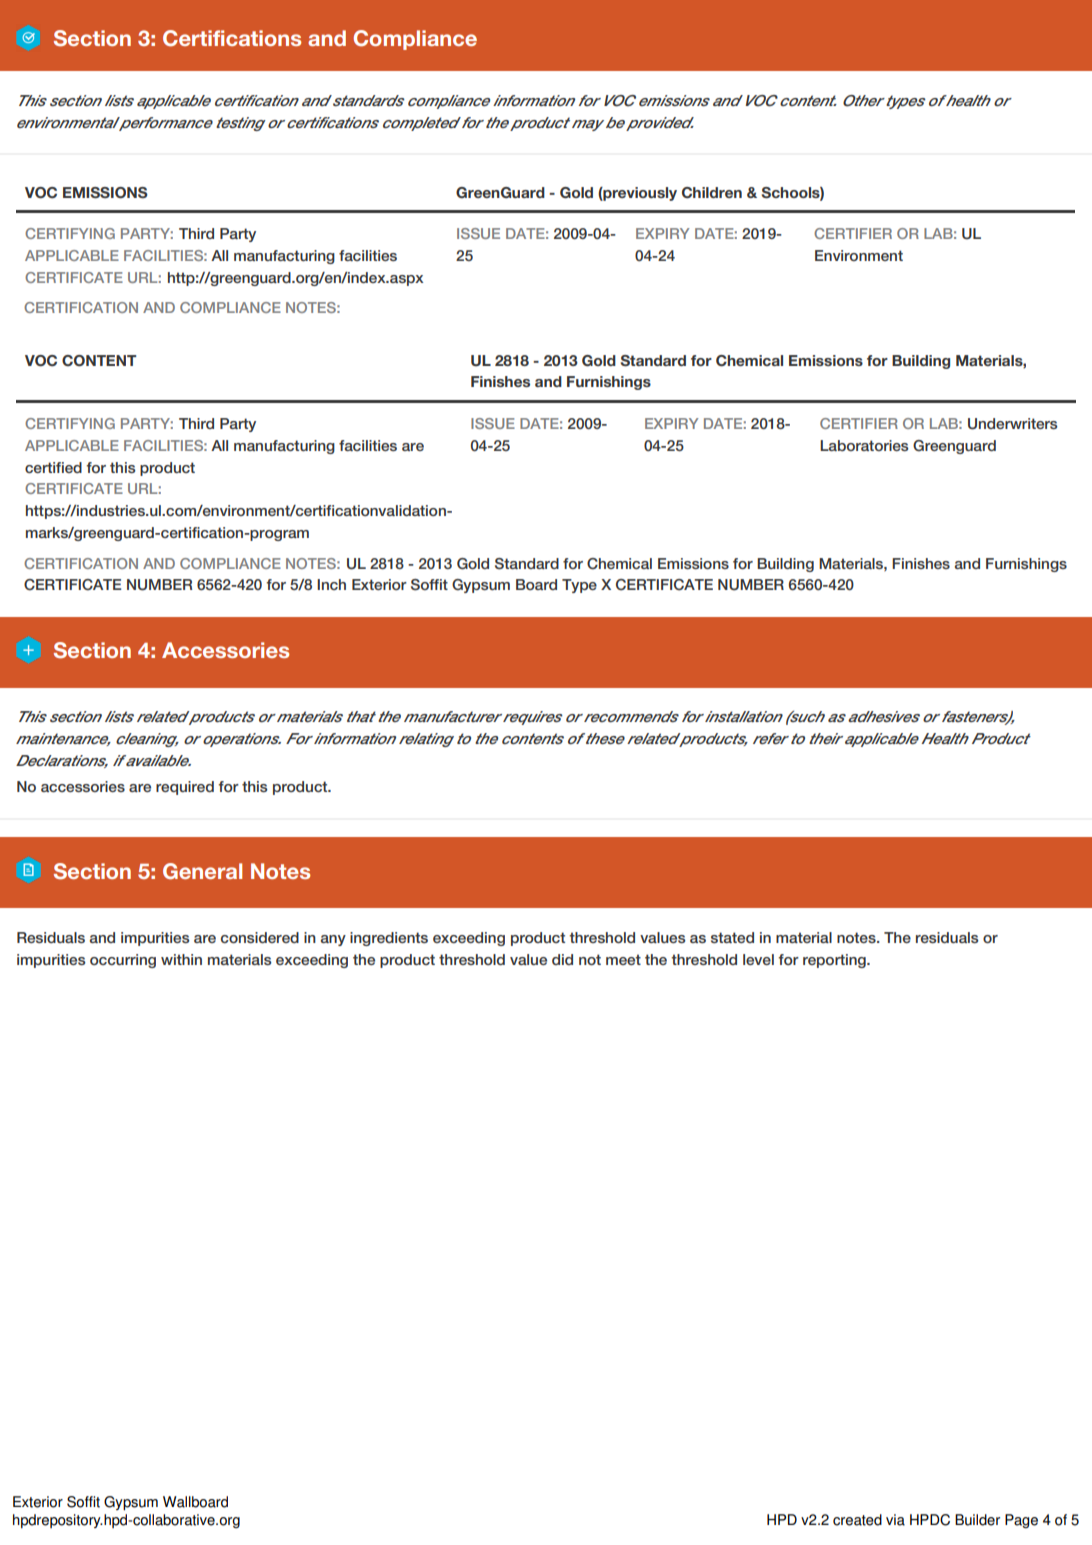 The image size is (1092, 1545). I want to click on certified, so click(53, 467).
